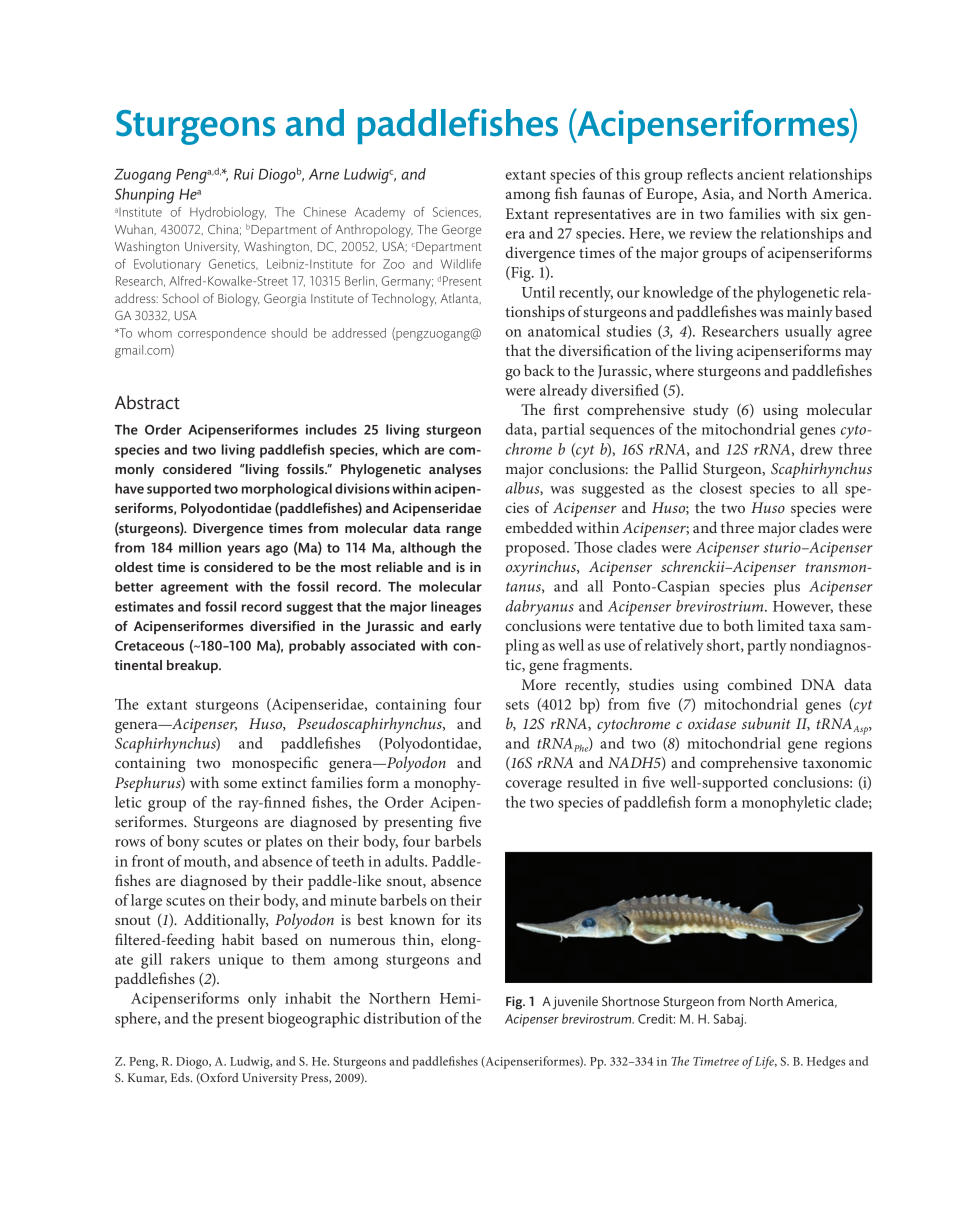  I want to click on Cretaceous, so click(149, 645).
